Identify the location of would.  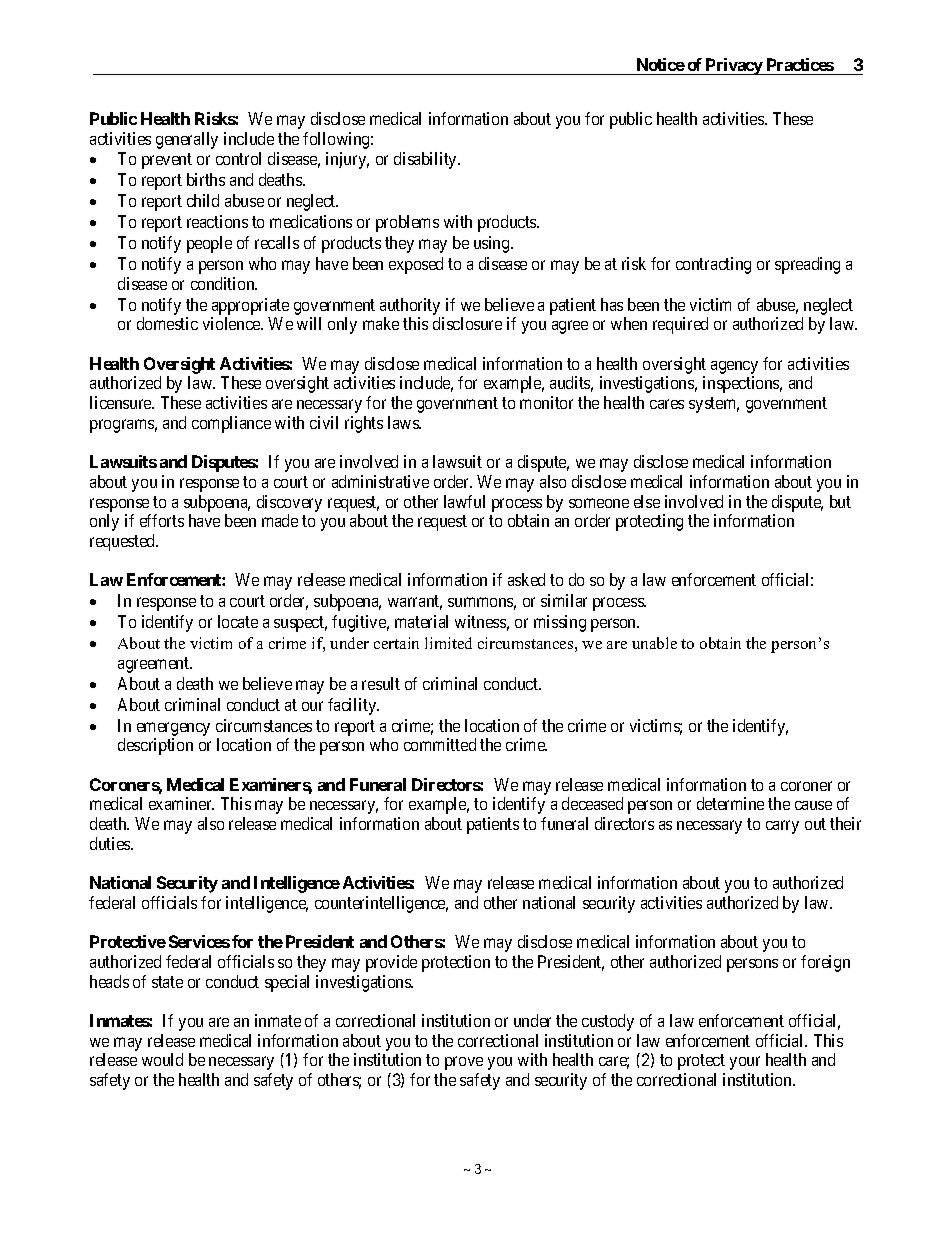
(162, 1059).
